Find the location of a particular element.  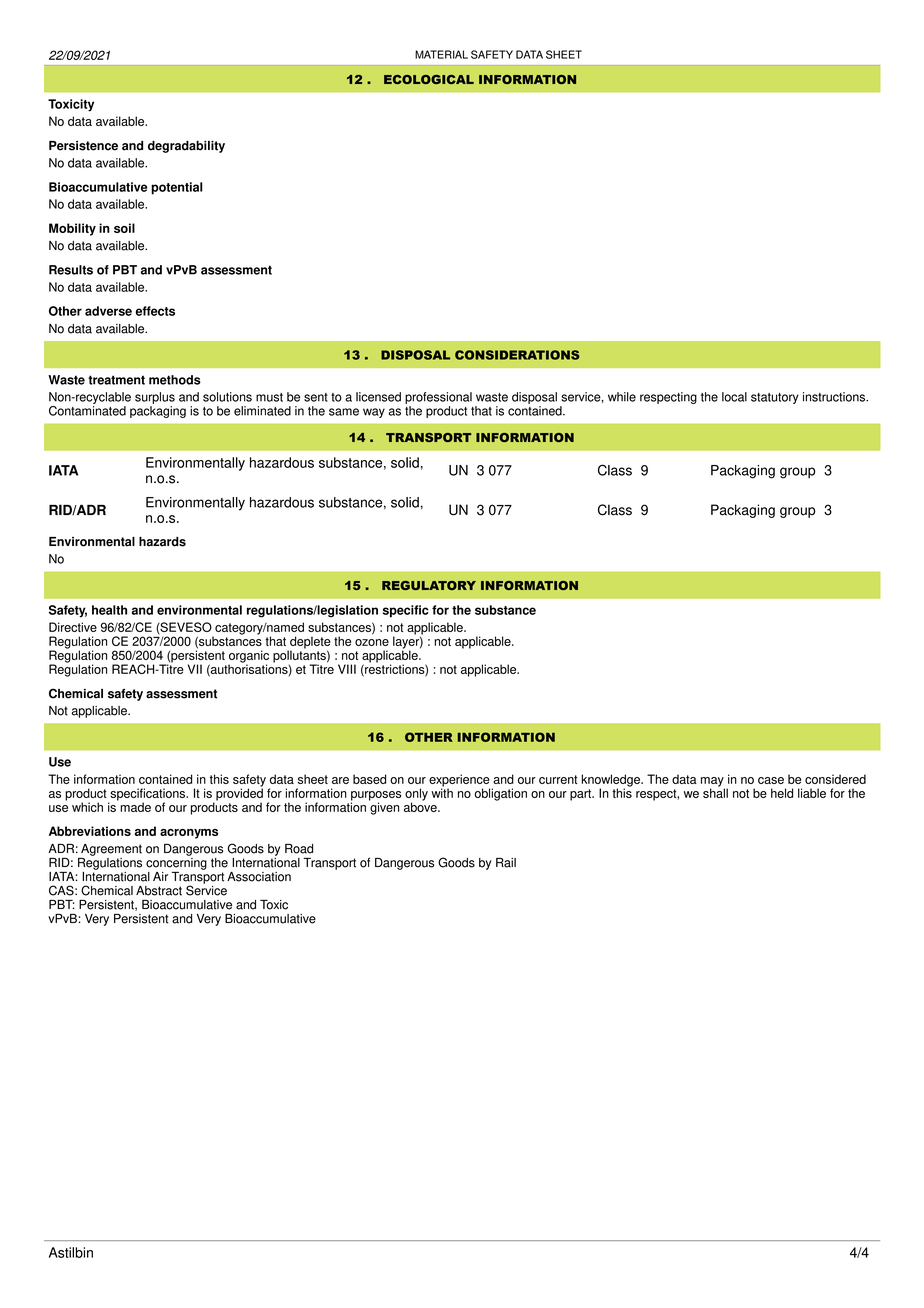

concerning is located at coordinates (176, 862).
